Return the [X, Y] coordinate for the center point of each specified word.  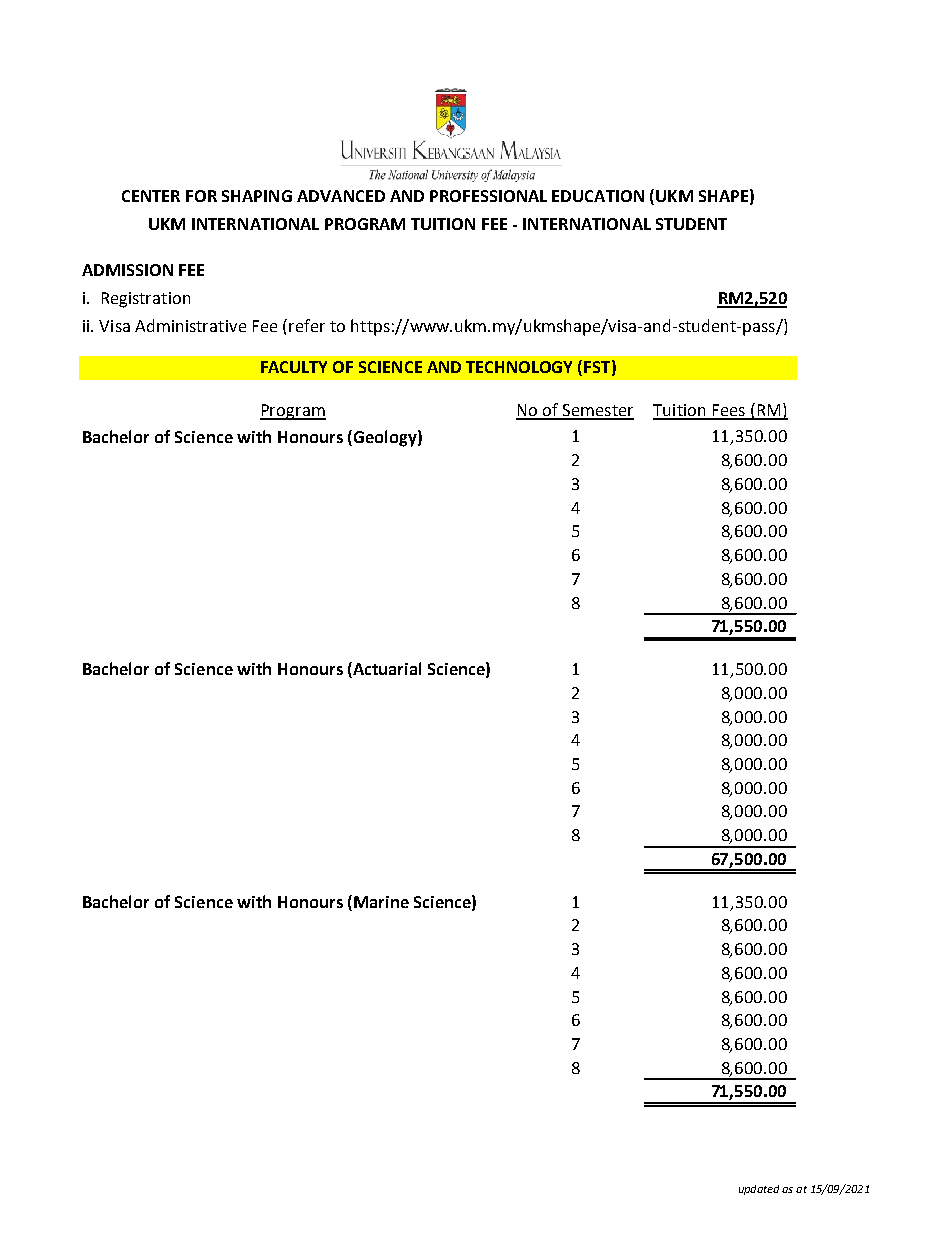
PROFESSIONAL [488, 196]
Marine [381, 902]
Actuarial [386, 670]
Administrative [190, 325]
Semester [597, 411]
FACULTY [294, 367]
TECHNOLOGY [519, 367]
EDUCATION [598, 196]
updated [759, 1190]
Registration [146, 300]
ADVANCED [341, 196]
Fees [728, 411]
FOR [201, 196]
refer [307, 325]
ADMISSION [127, 270]
